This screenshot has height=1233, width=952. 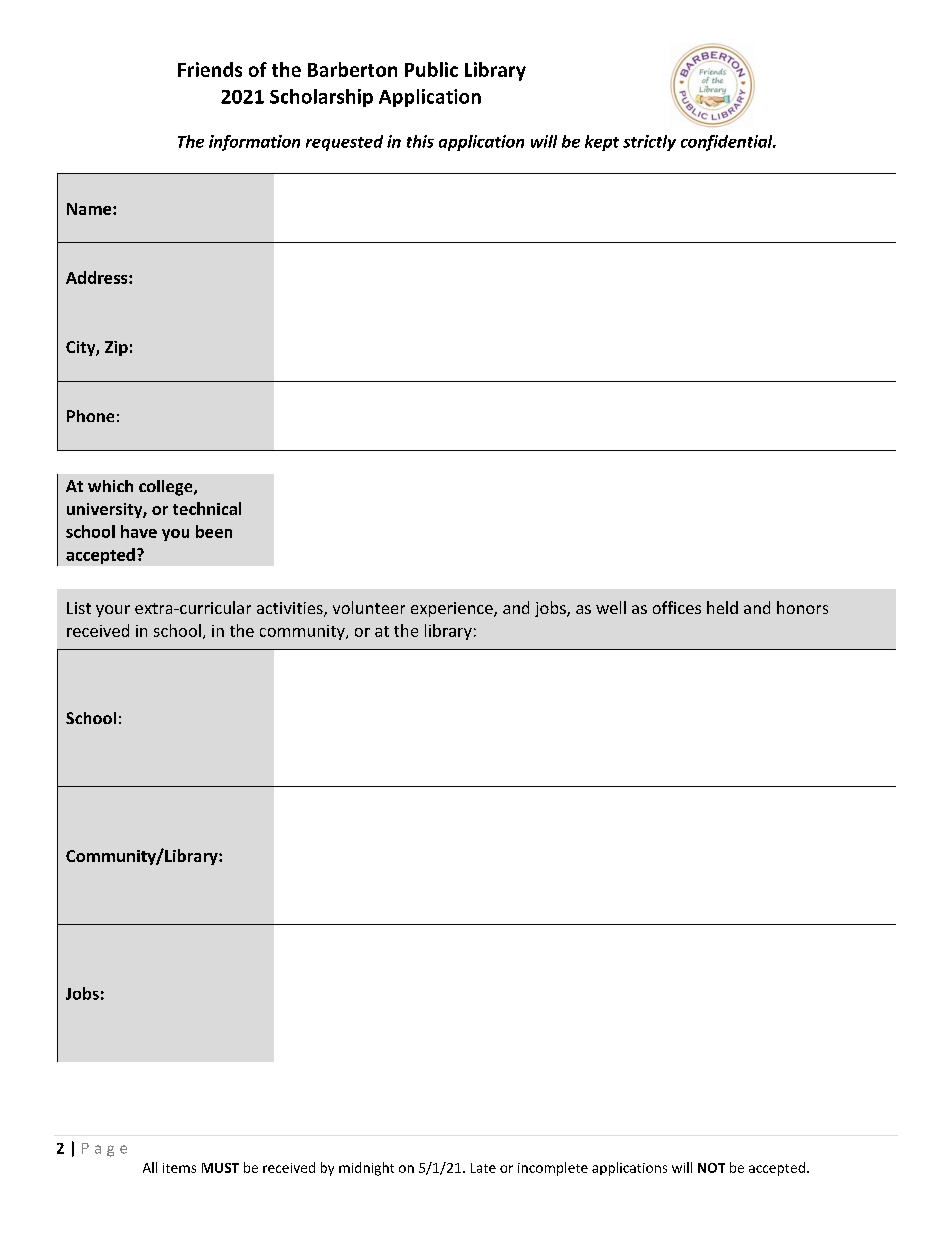 What do you see at coordinates (113, 611) in the screenshot?
I see `your` at bounding box center [113, 611].
